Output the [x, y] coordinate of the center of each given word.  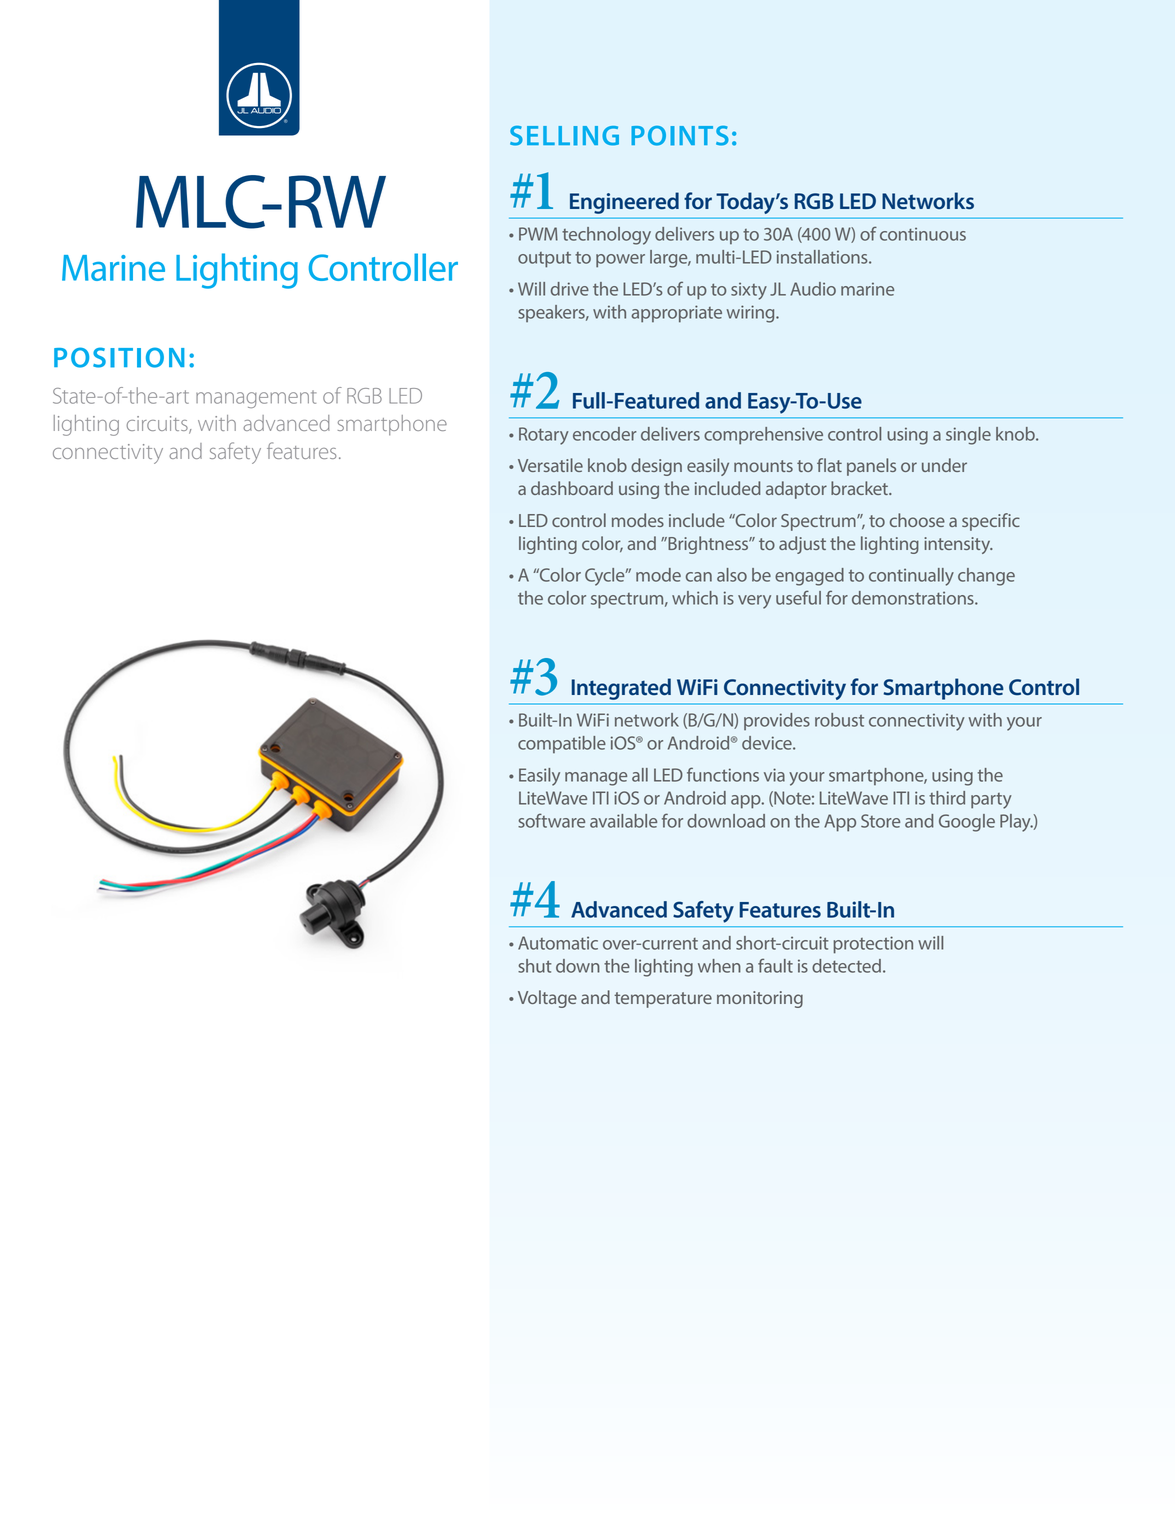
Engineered [624, 203]
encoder [605, 434]
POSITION [119, 357]
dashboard [572, 488]
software [551, 820]
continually [911, 577]
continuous [923, 234]
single [968, 436]
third [947, 798]
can [699, 577]
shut [535, 966]
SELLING [564, 136]
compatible [562, 744]
